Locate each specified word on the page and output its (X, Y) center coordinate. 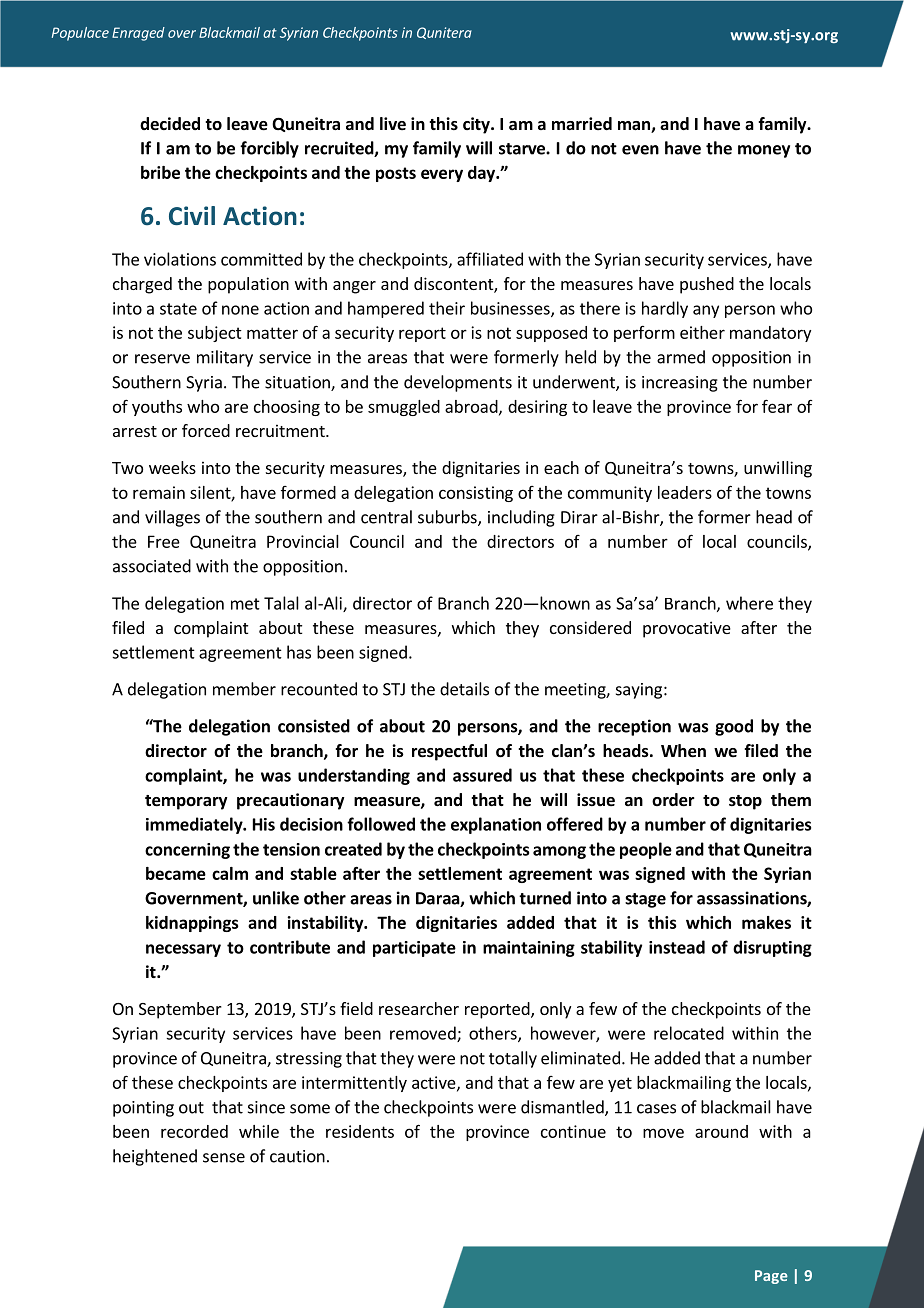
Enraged (138, 34)
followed (381, 824)
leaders (685, 492)
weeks (172, 467)
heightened (155, 1157)
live (393, 124)
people (646, 850)
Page (771, 1277)
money (764, 151)
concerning (187, 851)
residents (360, 1131)
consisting (476, 494)
